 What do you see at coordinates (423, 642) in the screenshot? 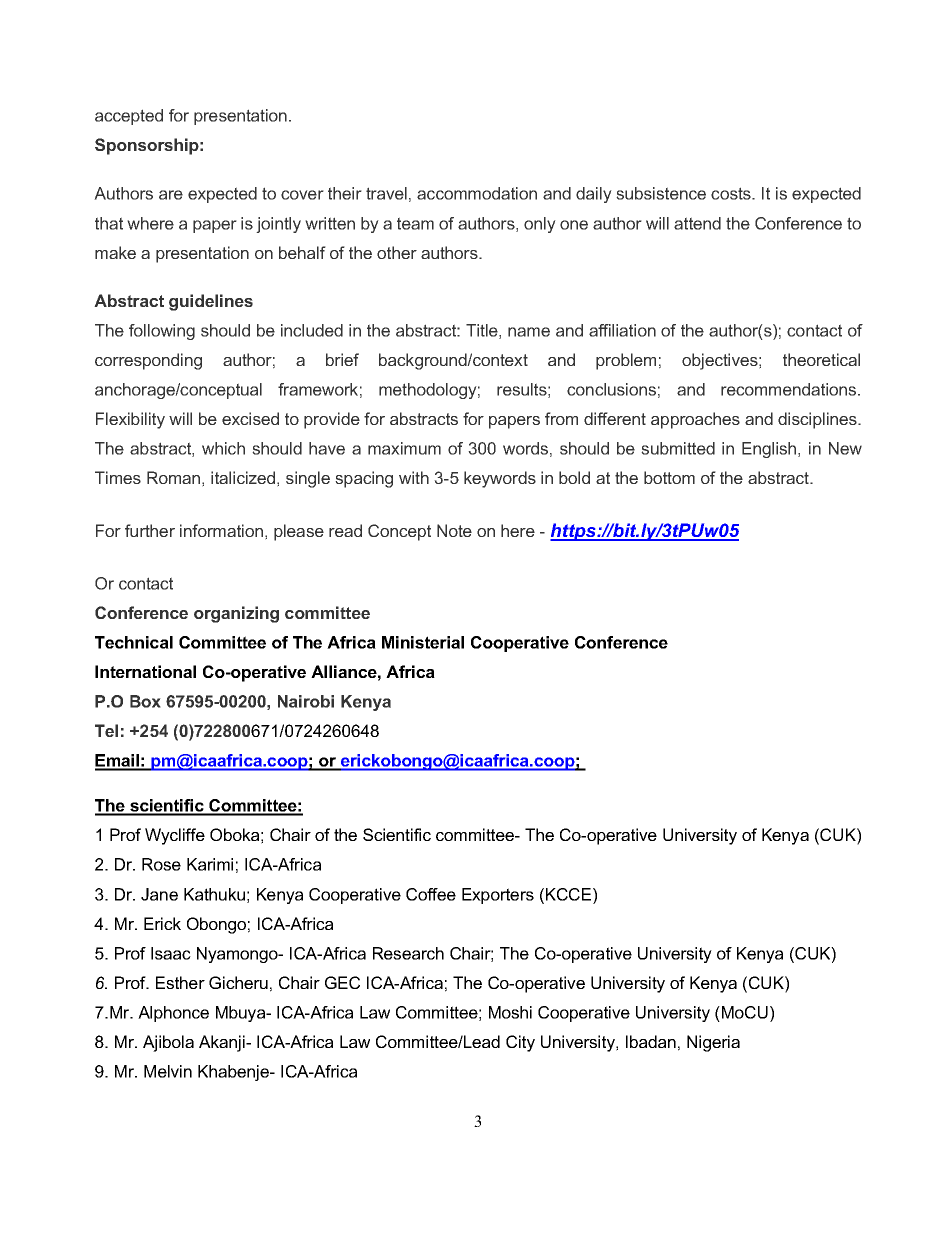
I see `Ministerial` at bounding box center [423, 642].
